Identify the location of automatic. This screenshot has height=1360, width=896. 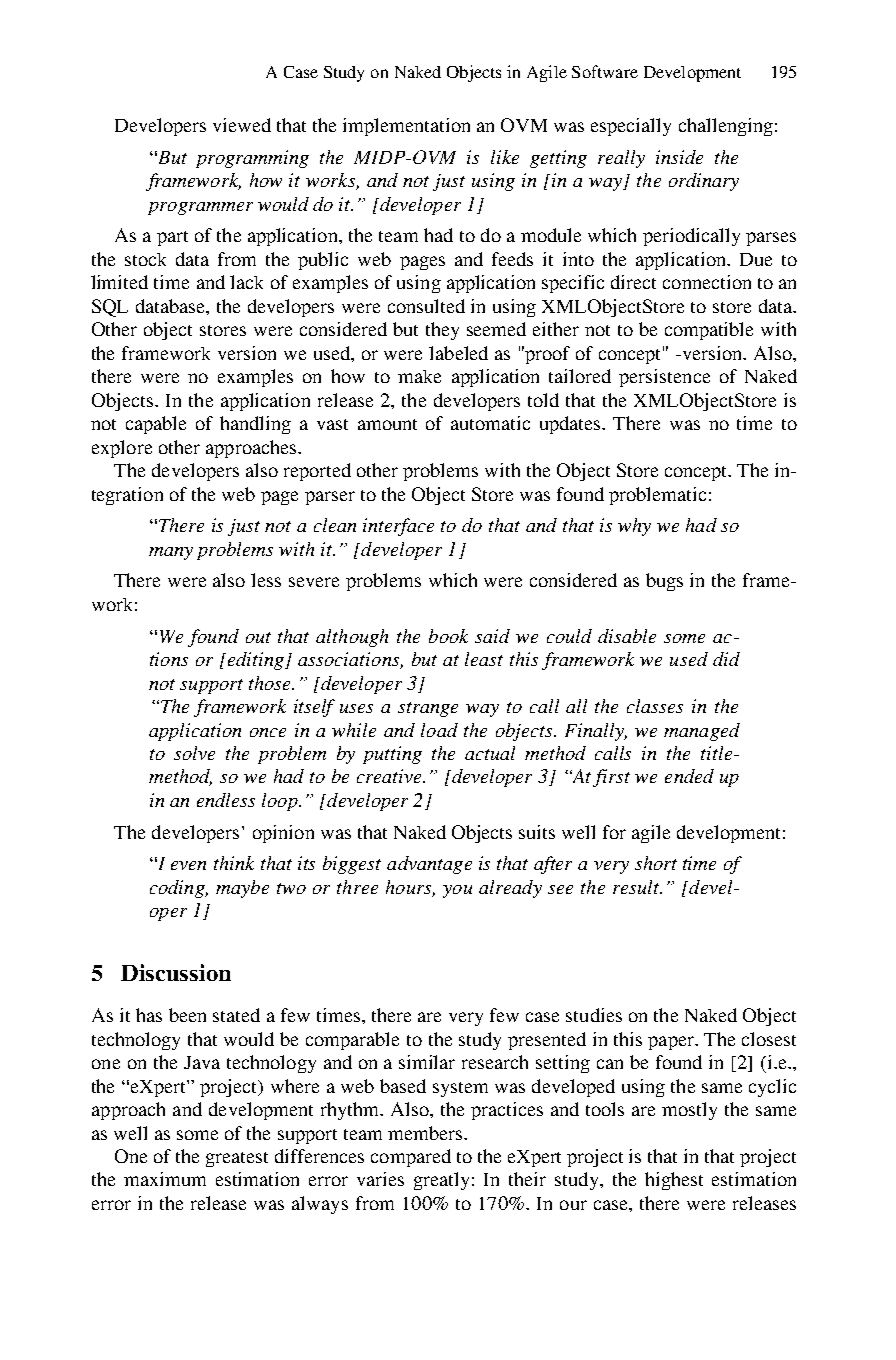
(490, 423).
